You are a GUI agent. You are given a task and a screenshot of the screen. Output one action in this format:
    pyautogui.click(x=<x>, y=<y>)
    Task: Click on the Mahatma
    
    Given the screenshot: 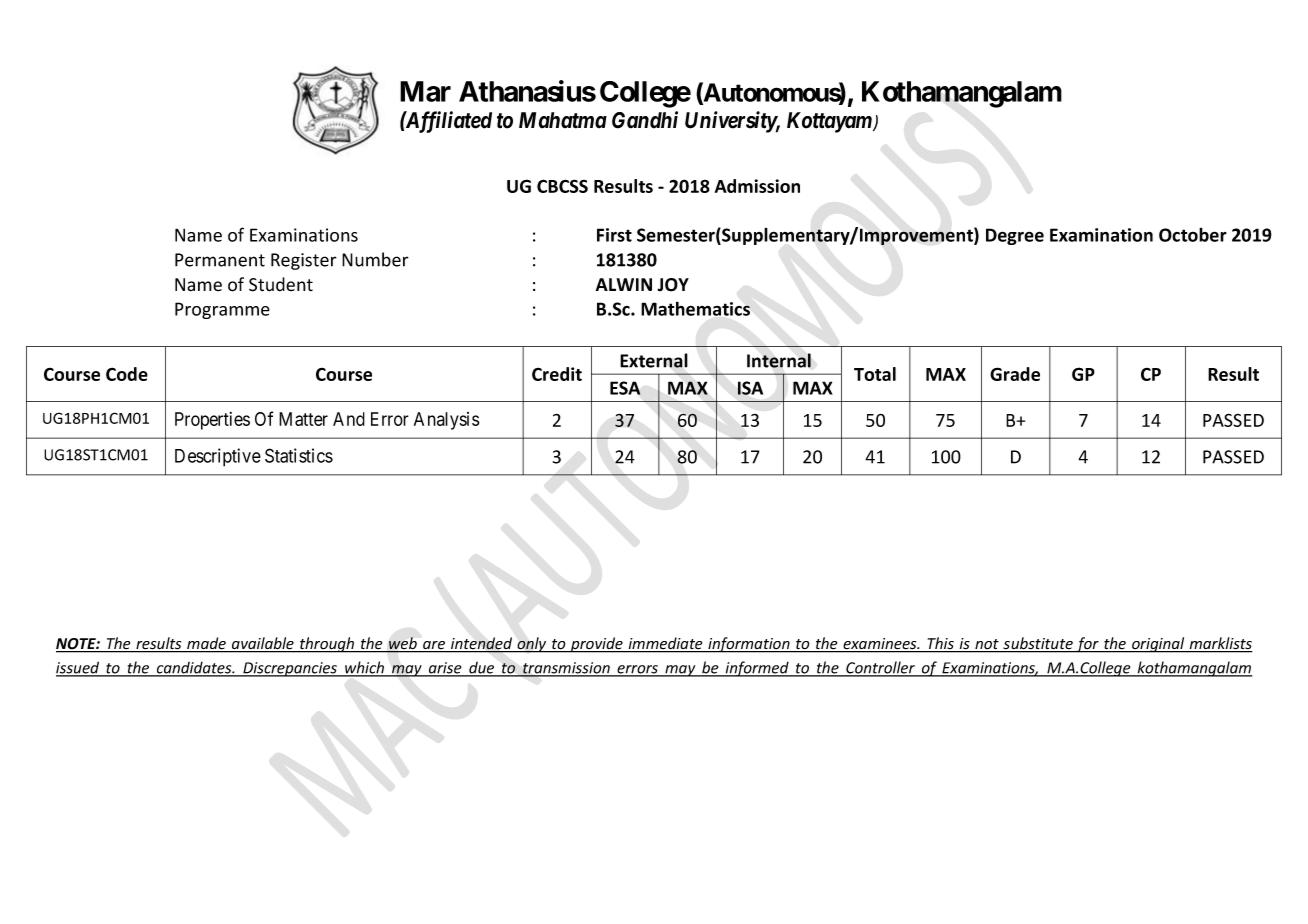 What is the action you would take?
    pyautogui.click(x=563, y=120)
